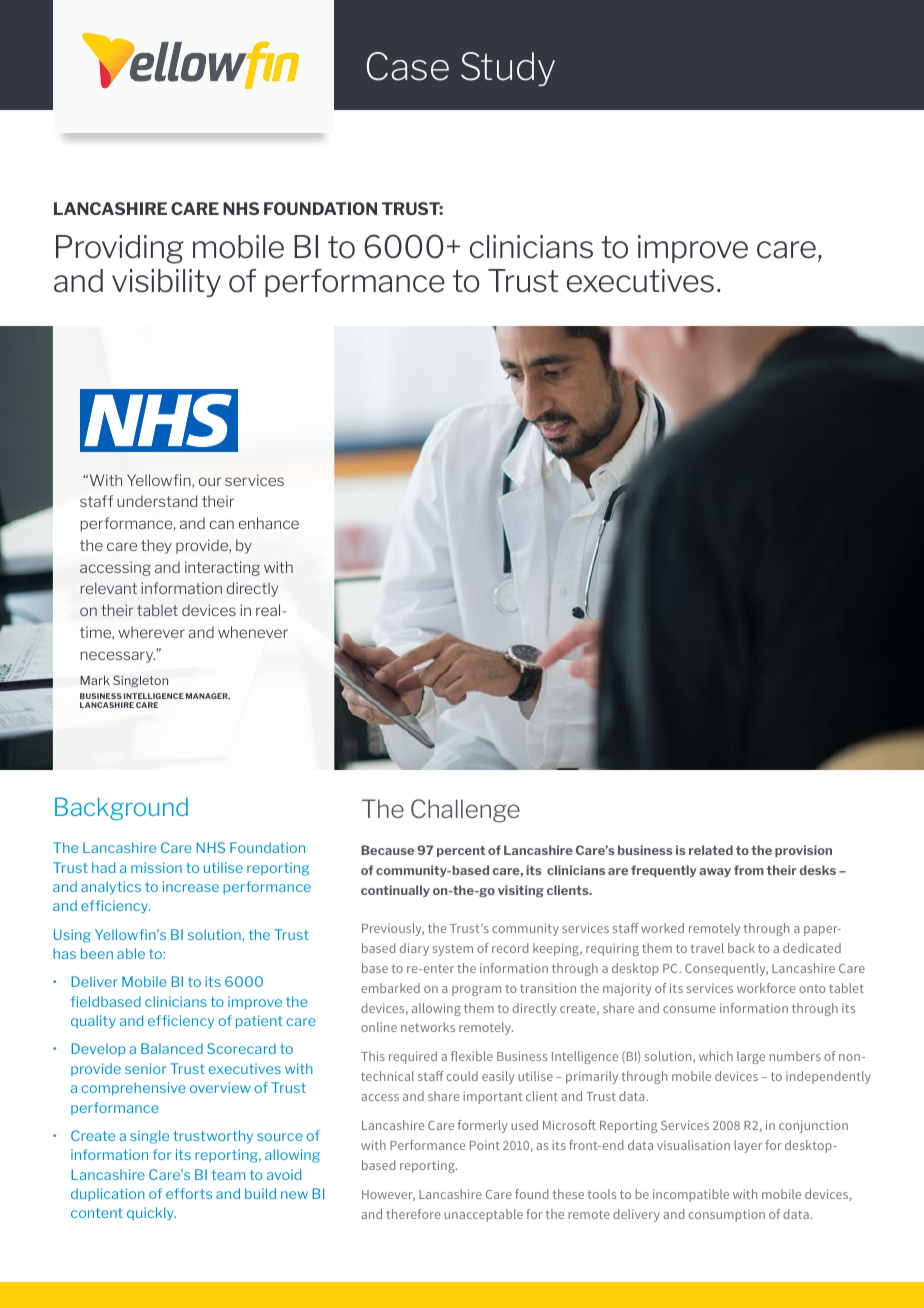  What do you see at coordinates (711, 850) in the page?
I see `related` at bounding box center [711, 850].
